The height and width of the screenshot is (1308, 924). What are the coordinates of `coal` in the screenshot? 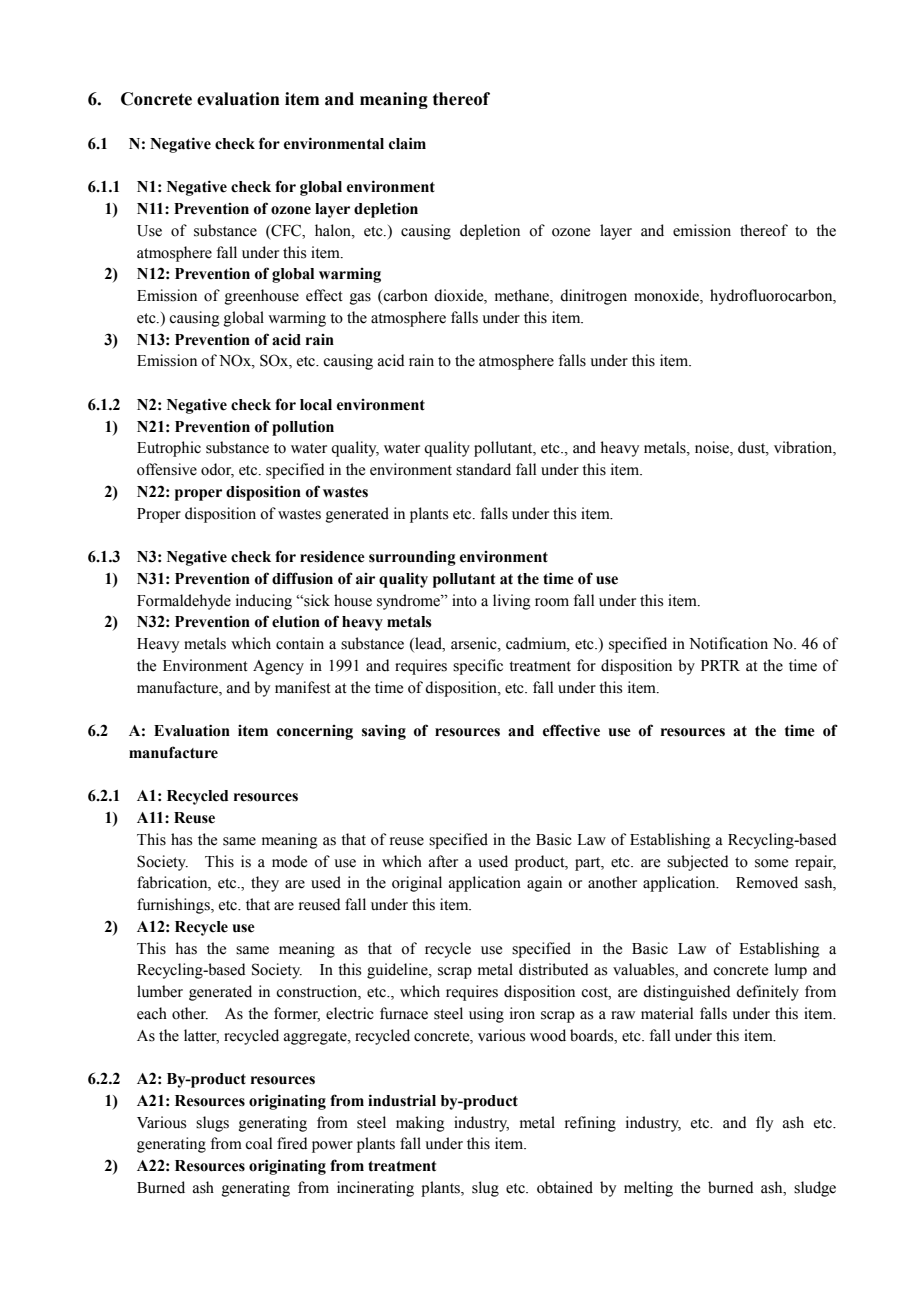 It's located at (258, 1143).
